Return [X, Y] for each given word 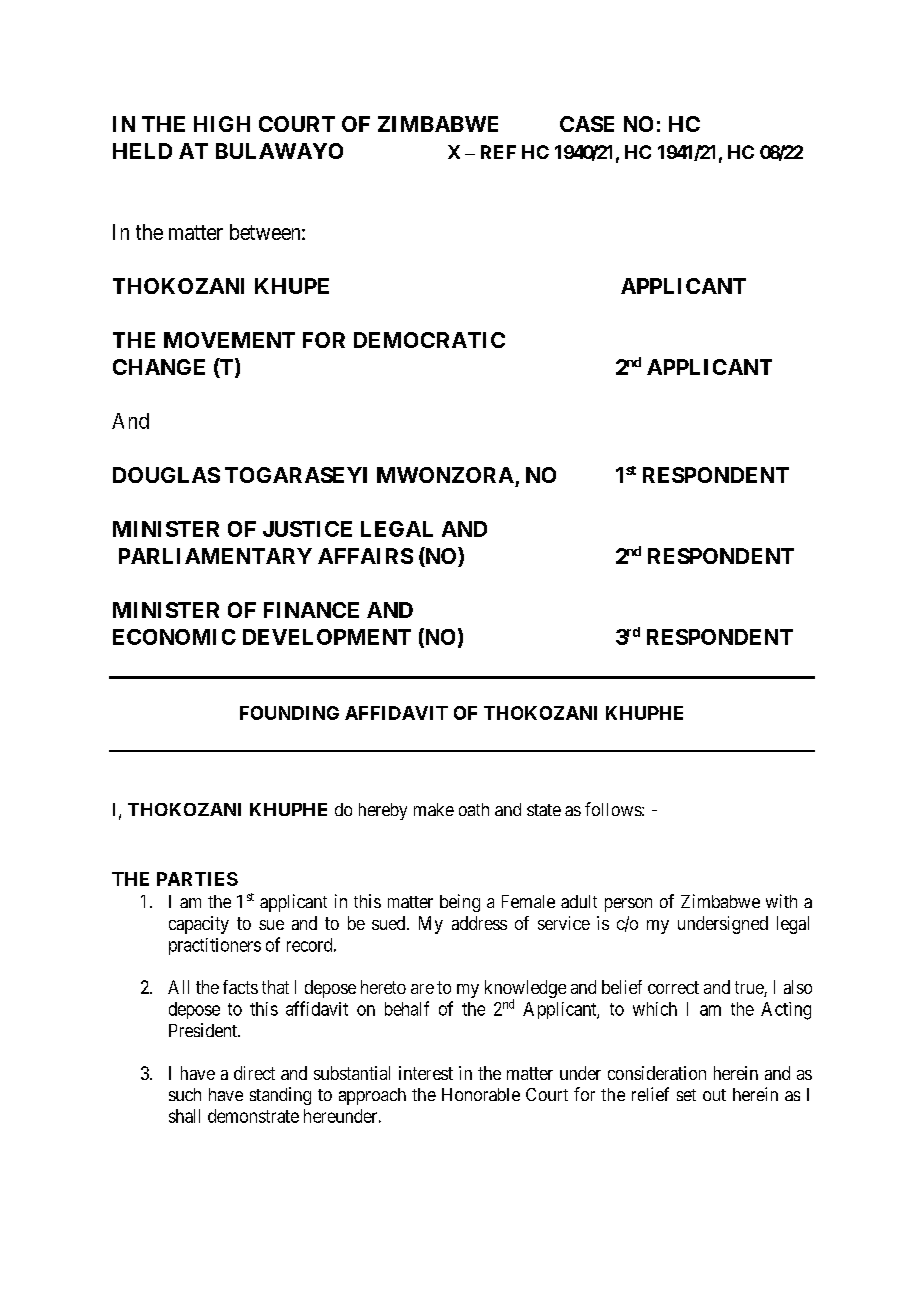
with [781, 901]
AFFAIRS [365, 556]
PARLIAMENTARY [215, 556]
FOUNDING [289, 713]
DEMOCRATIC [429, 340]
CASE [587, 124]
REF [498, 152]
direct [254, 1073]
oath [474, 809]
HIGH [222, 124]
